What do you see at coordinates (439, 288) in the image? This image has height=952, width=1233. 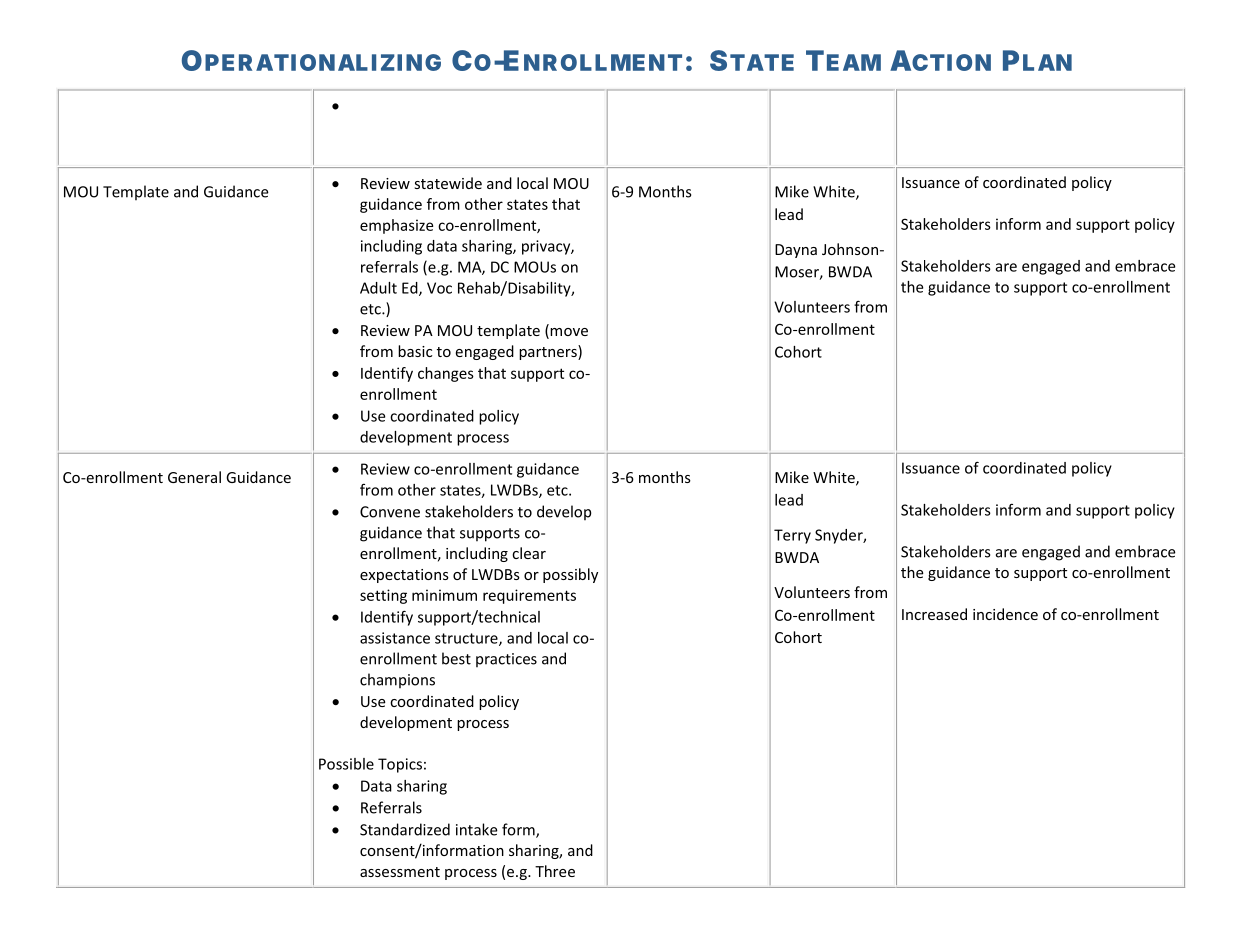 I see `Voc` at bounding box center [439, 288].
